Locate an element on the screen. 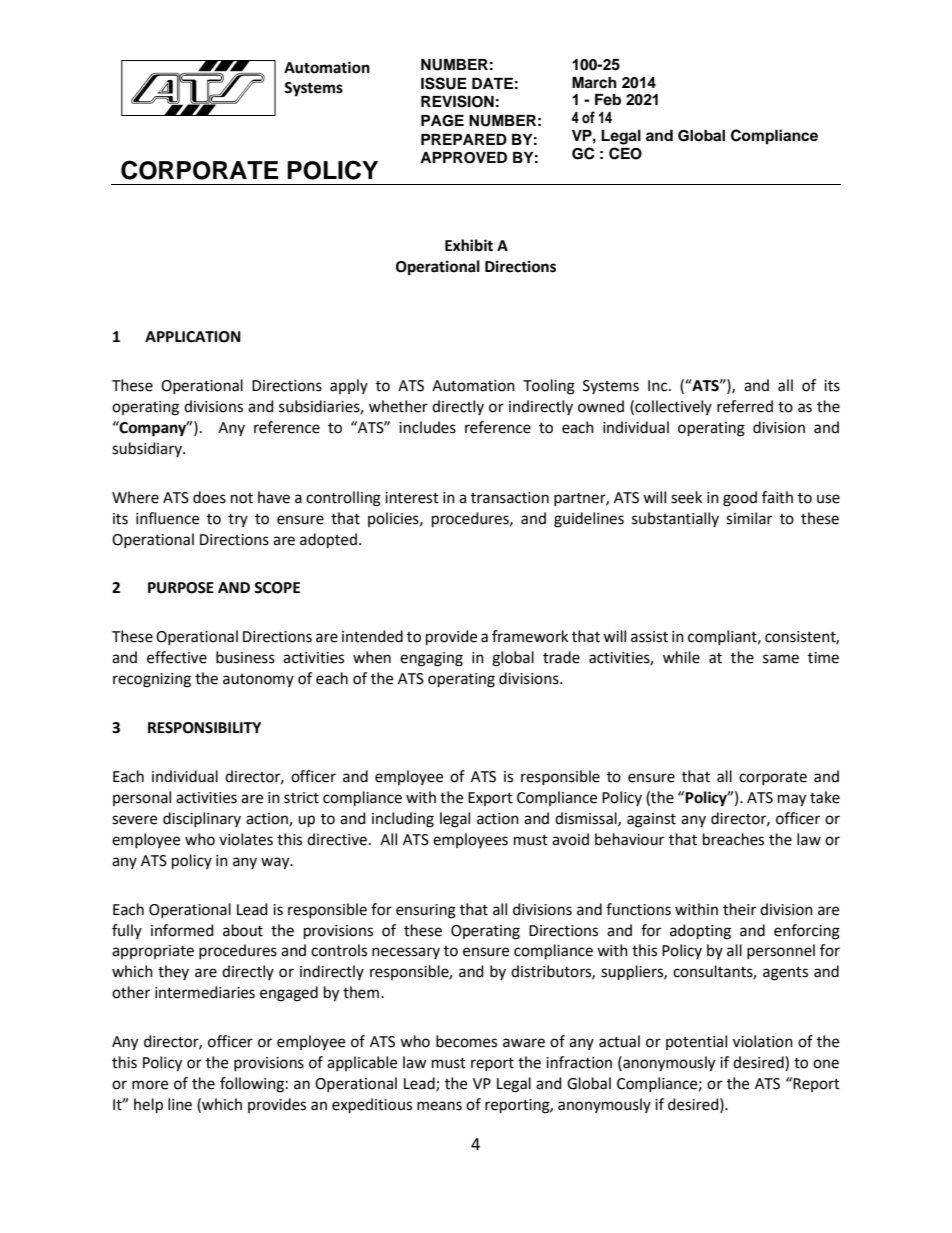 This screenshot has height=1233, width=952. APPLICATION is located at coordinates (193, 337).
